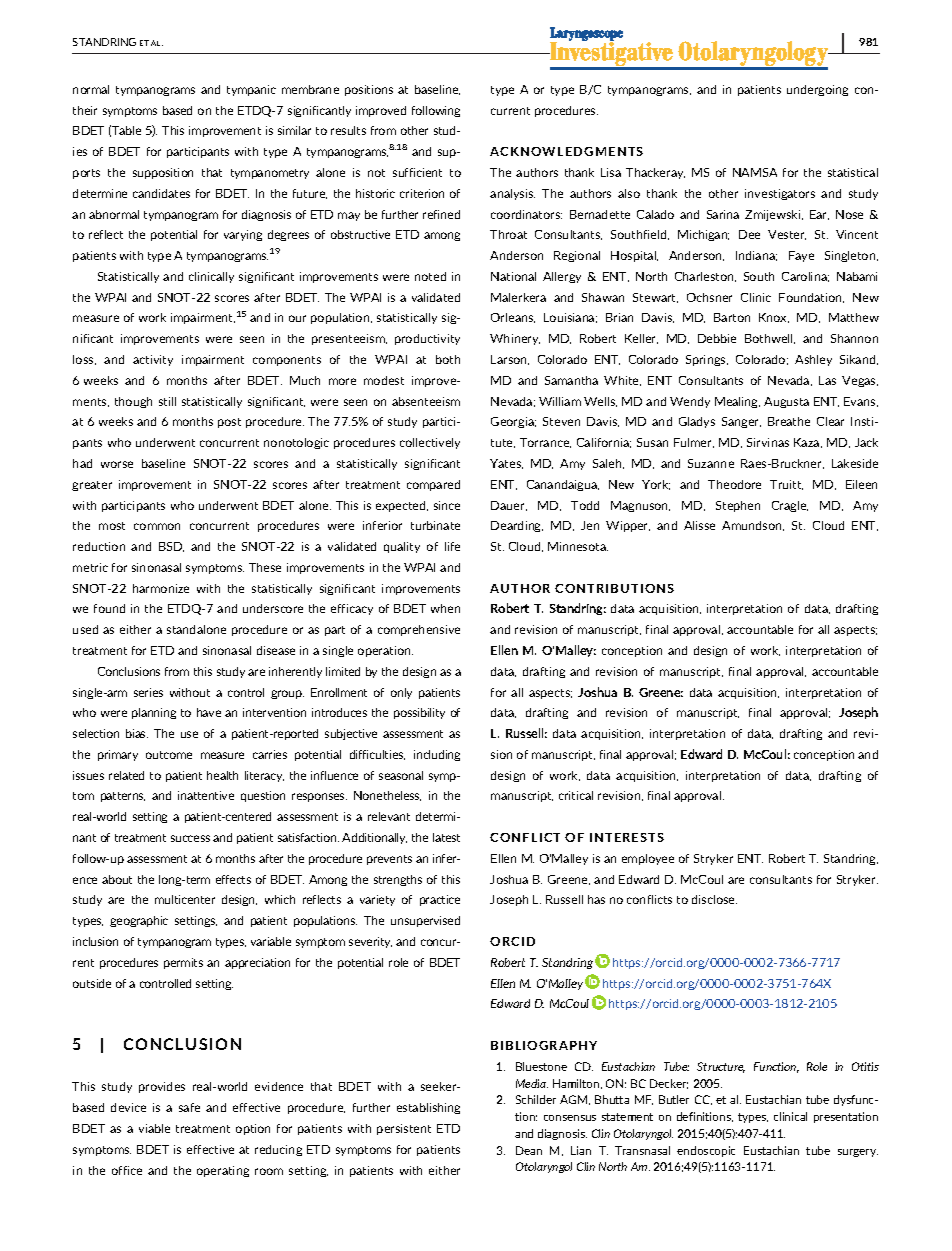  I want to click on Stephen, so click(738, 506).
